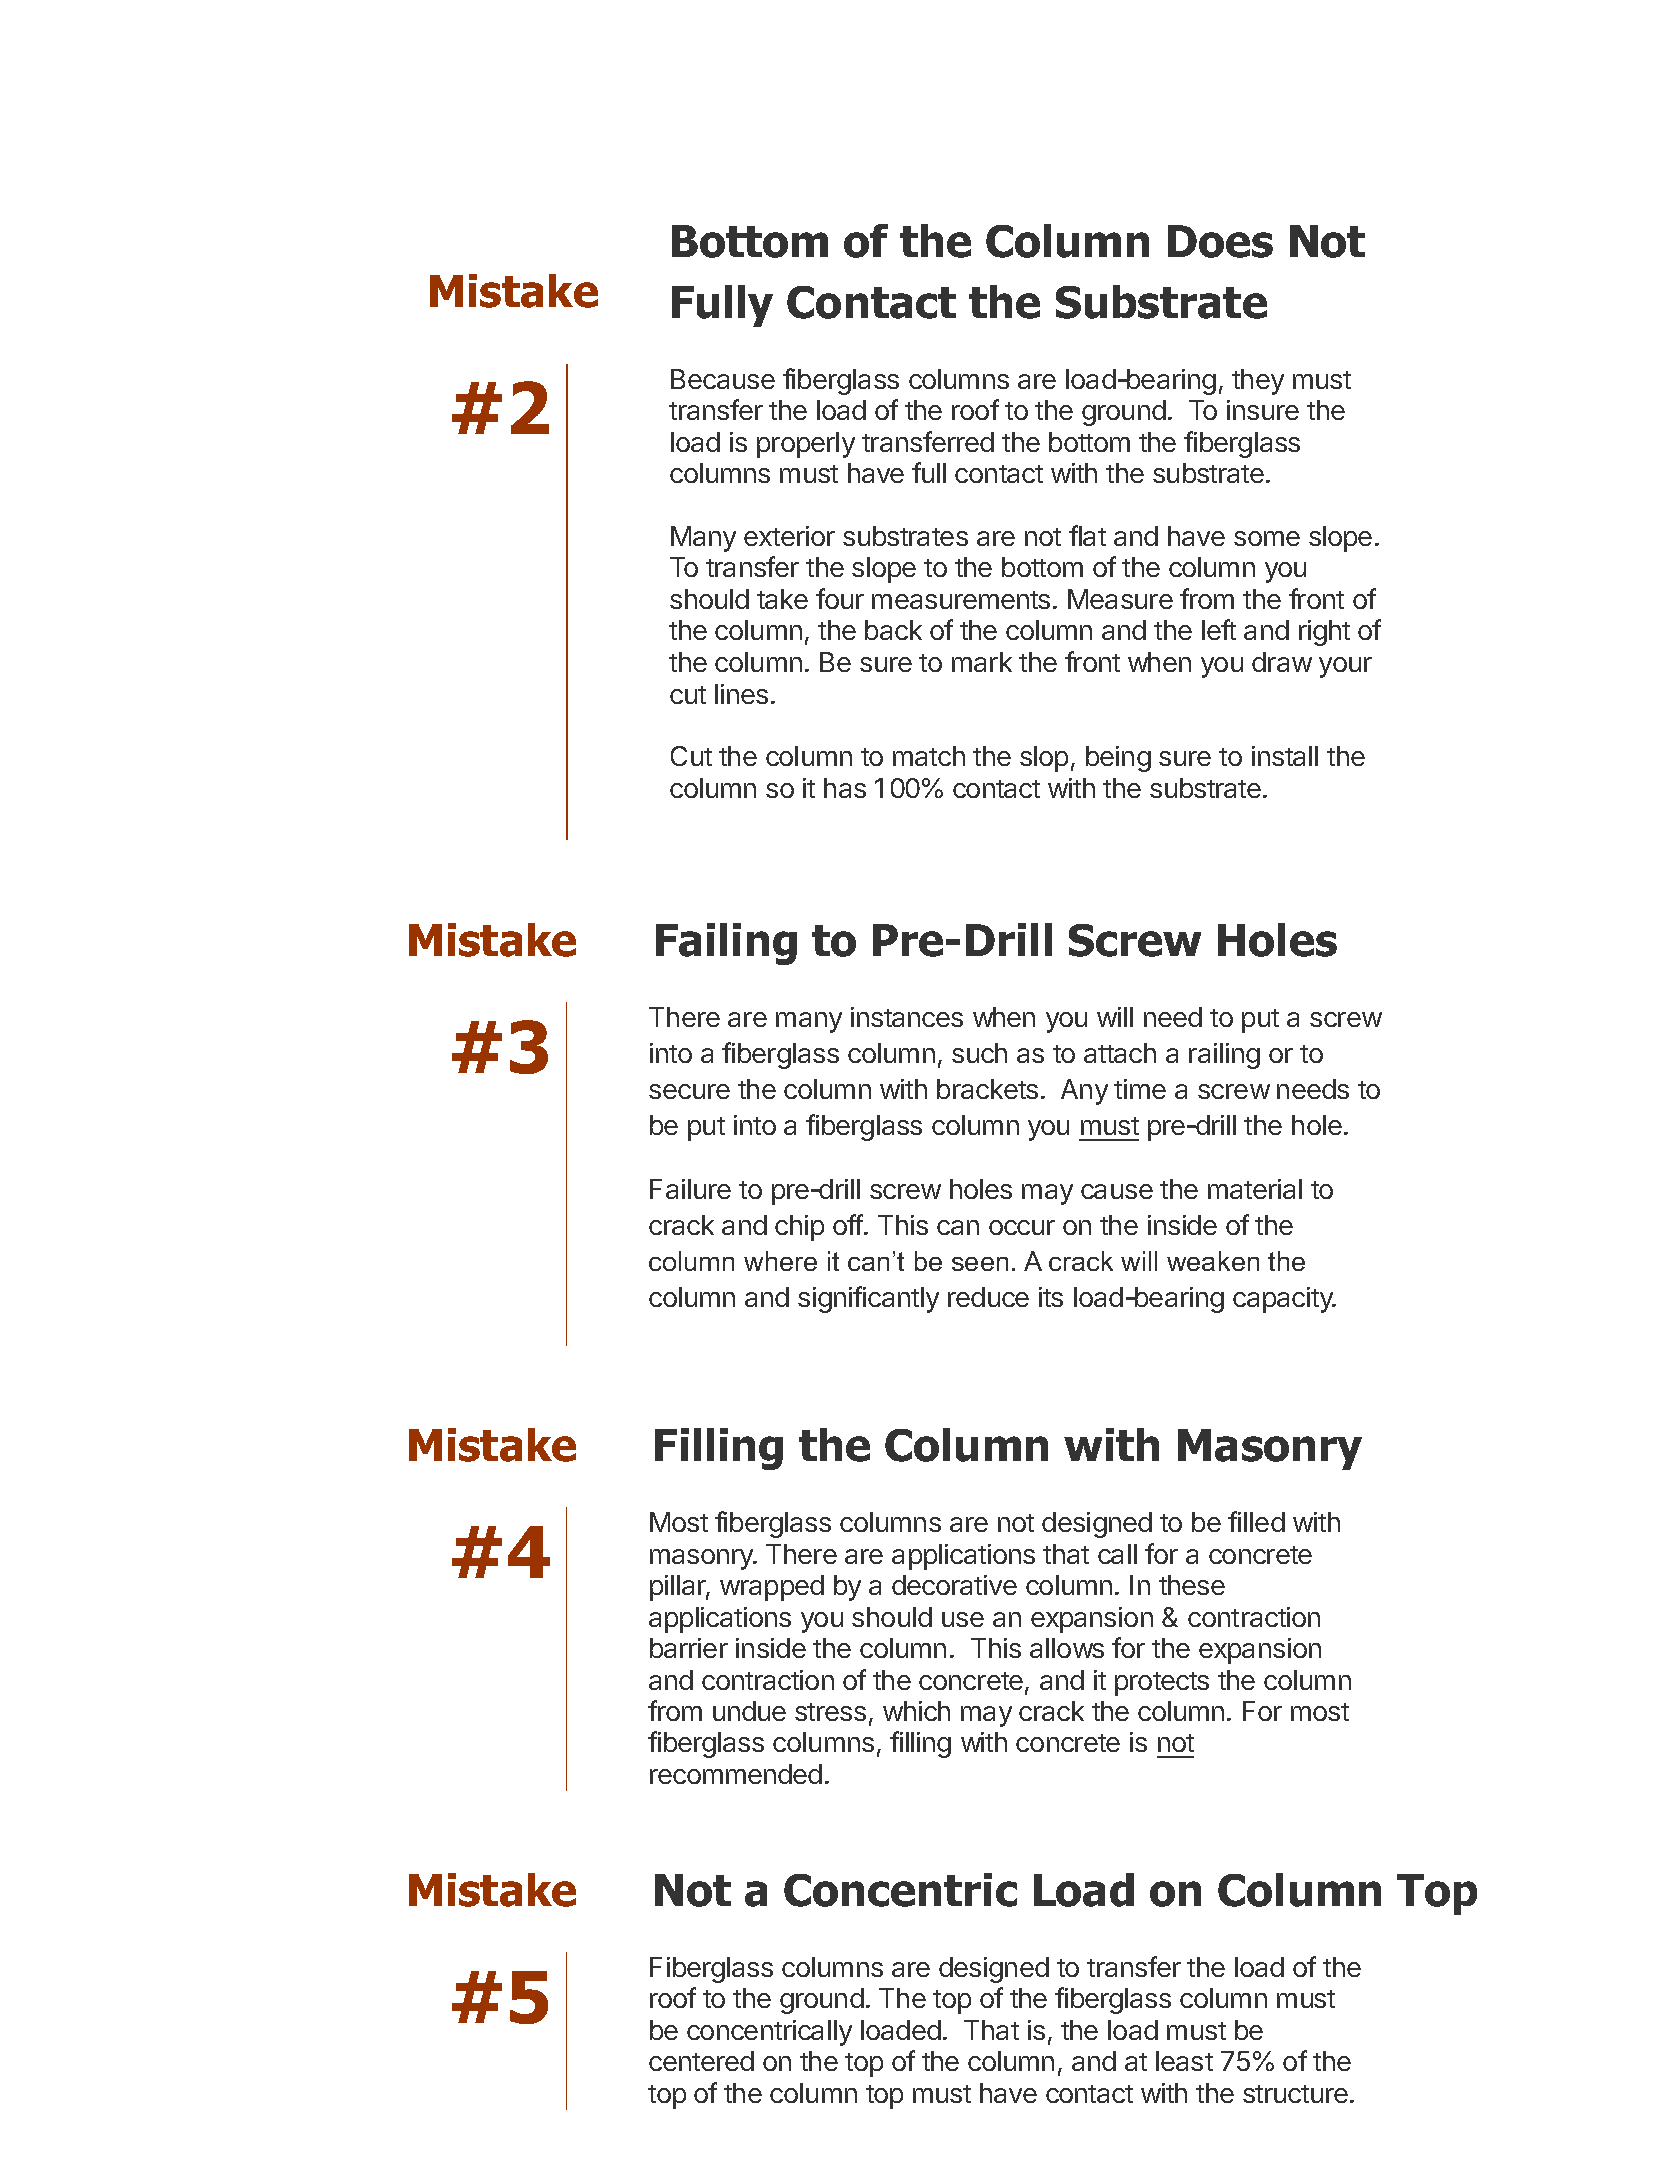 The height and width of the image is (2167, 1675). Describe the element at coordinates (1255, 1189) in the image. I see `material` at that location.
